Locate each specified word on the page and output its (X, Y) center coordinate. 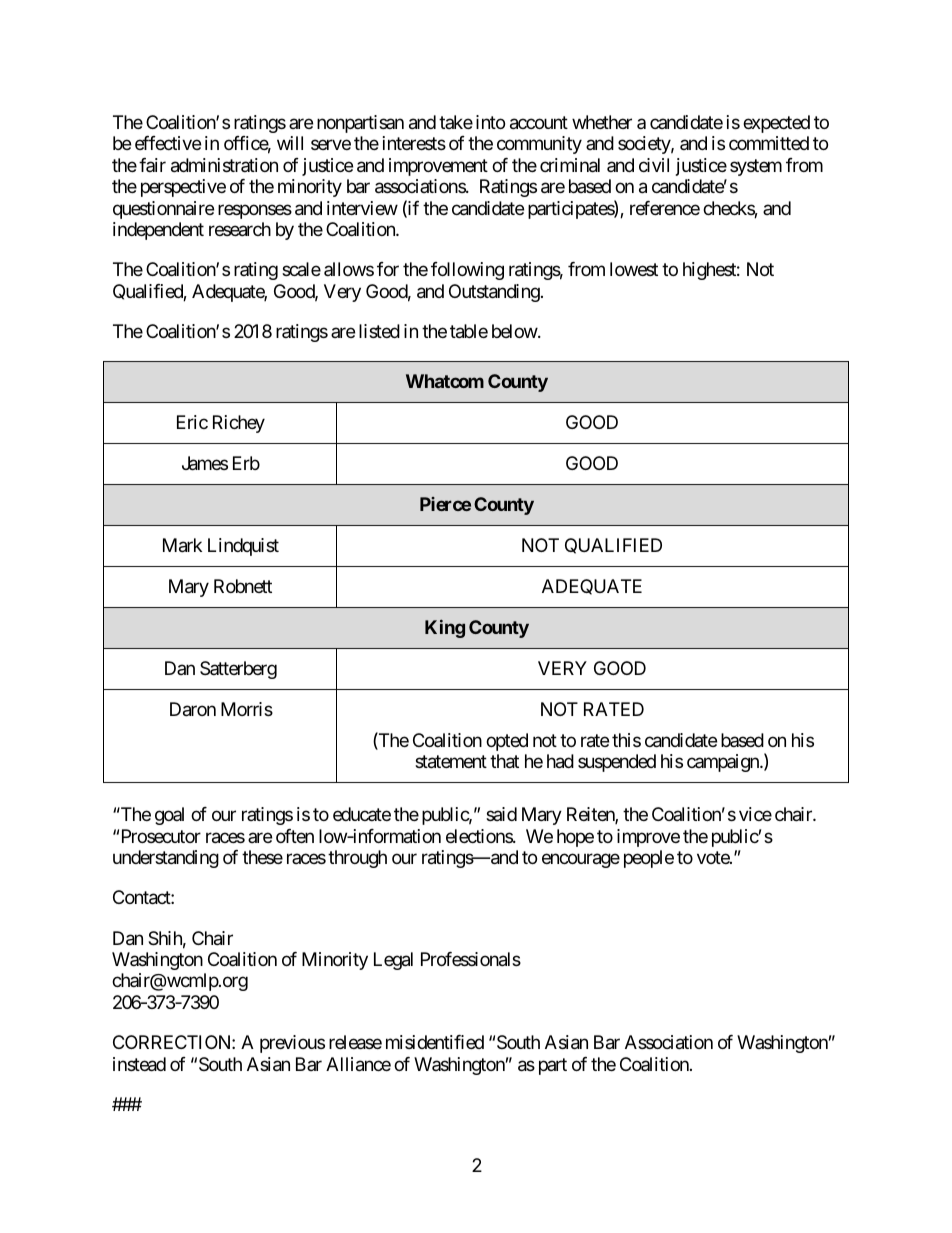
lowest (634, 269)
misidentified (435, 1042)
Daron (193, 709)
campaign (724, 763)
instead (139, 1064)
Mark (182, 545)
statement (451, 762)
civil (654, 165)
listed (379, 331)
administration (224, 165)
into (490, 122)
